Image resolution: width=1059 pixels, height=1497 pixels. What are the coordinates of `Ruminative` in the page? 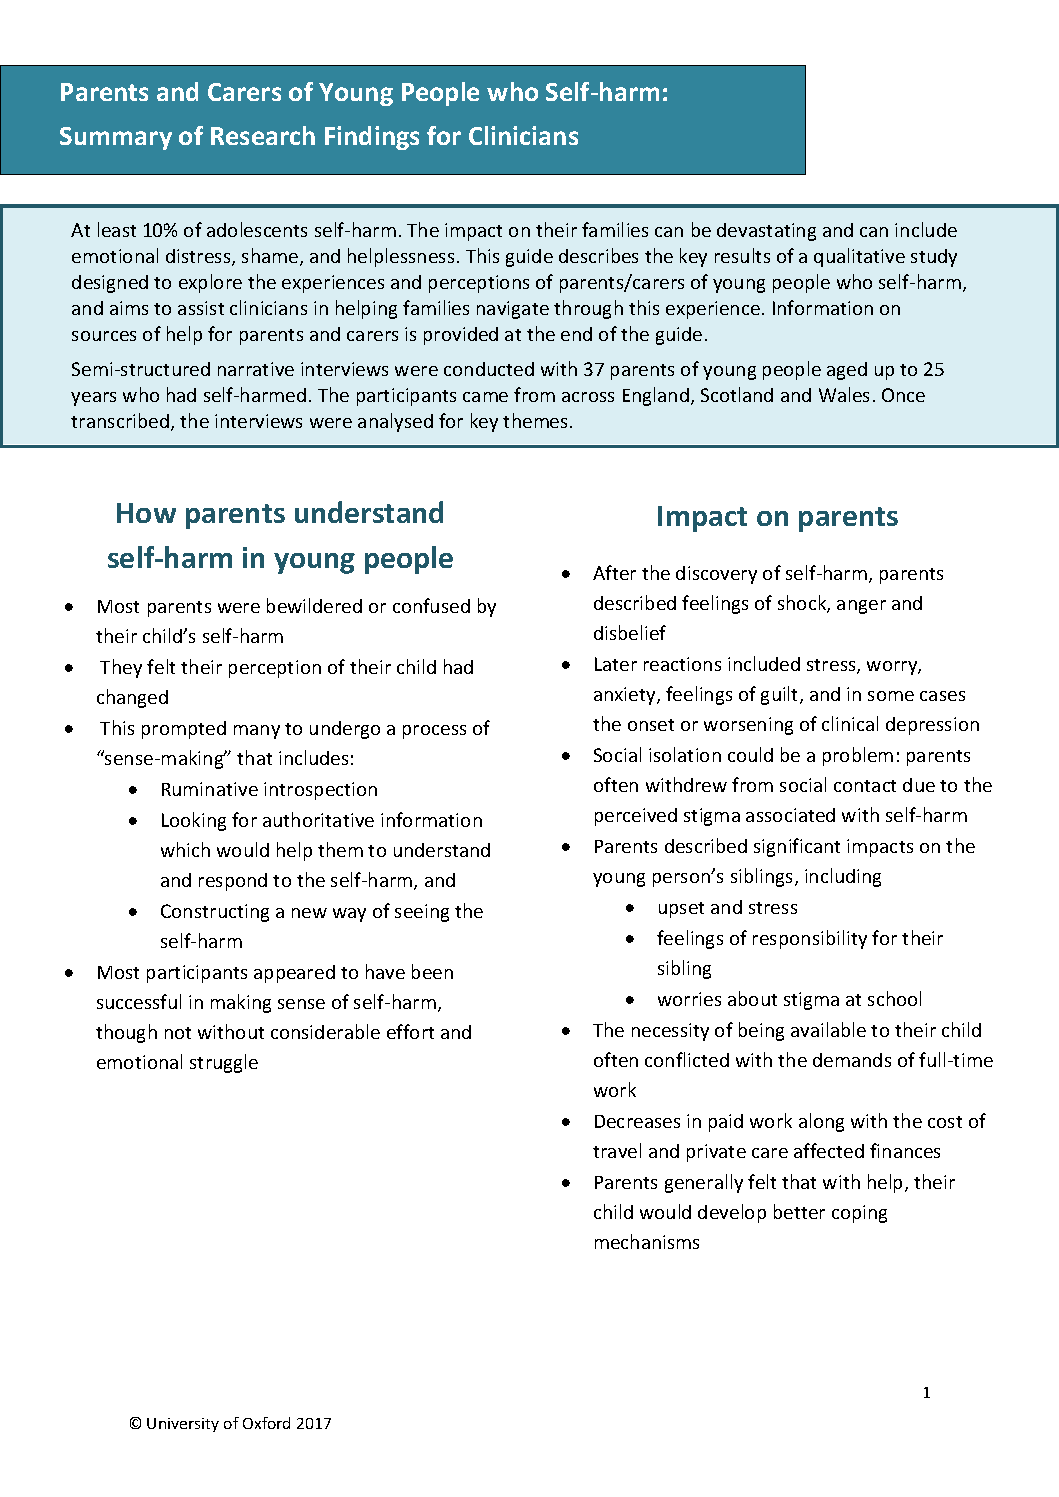 It's located at (210, 789).
